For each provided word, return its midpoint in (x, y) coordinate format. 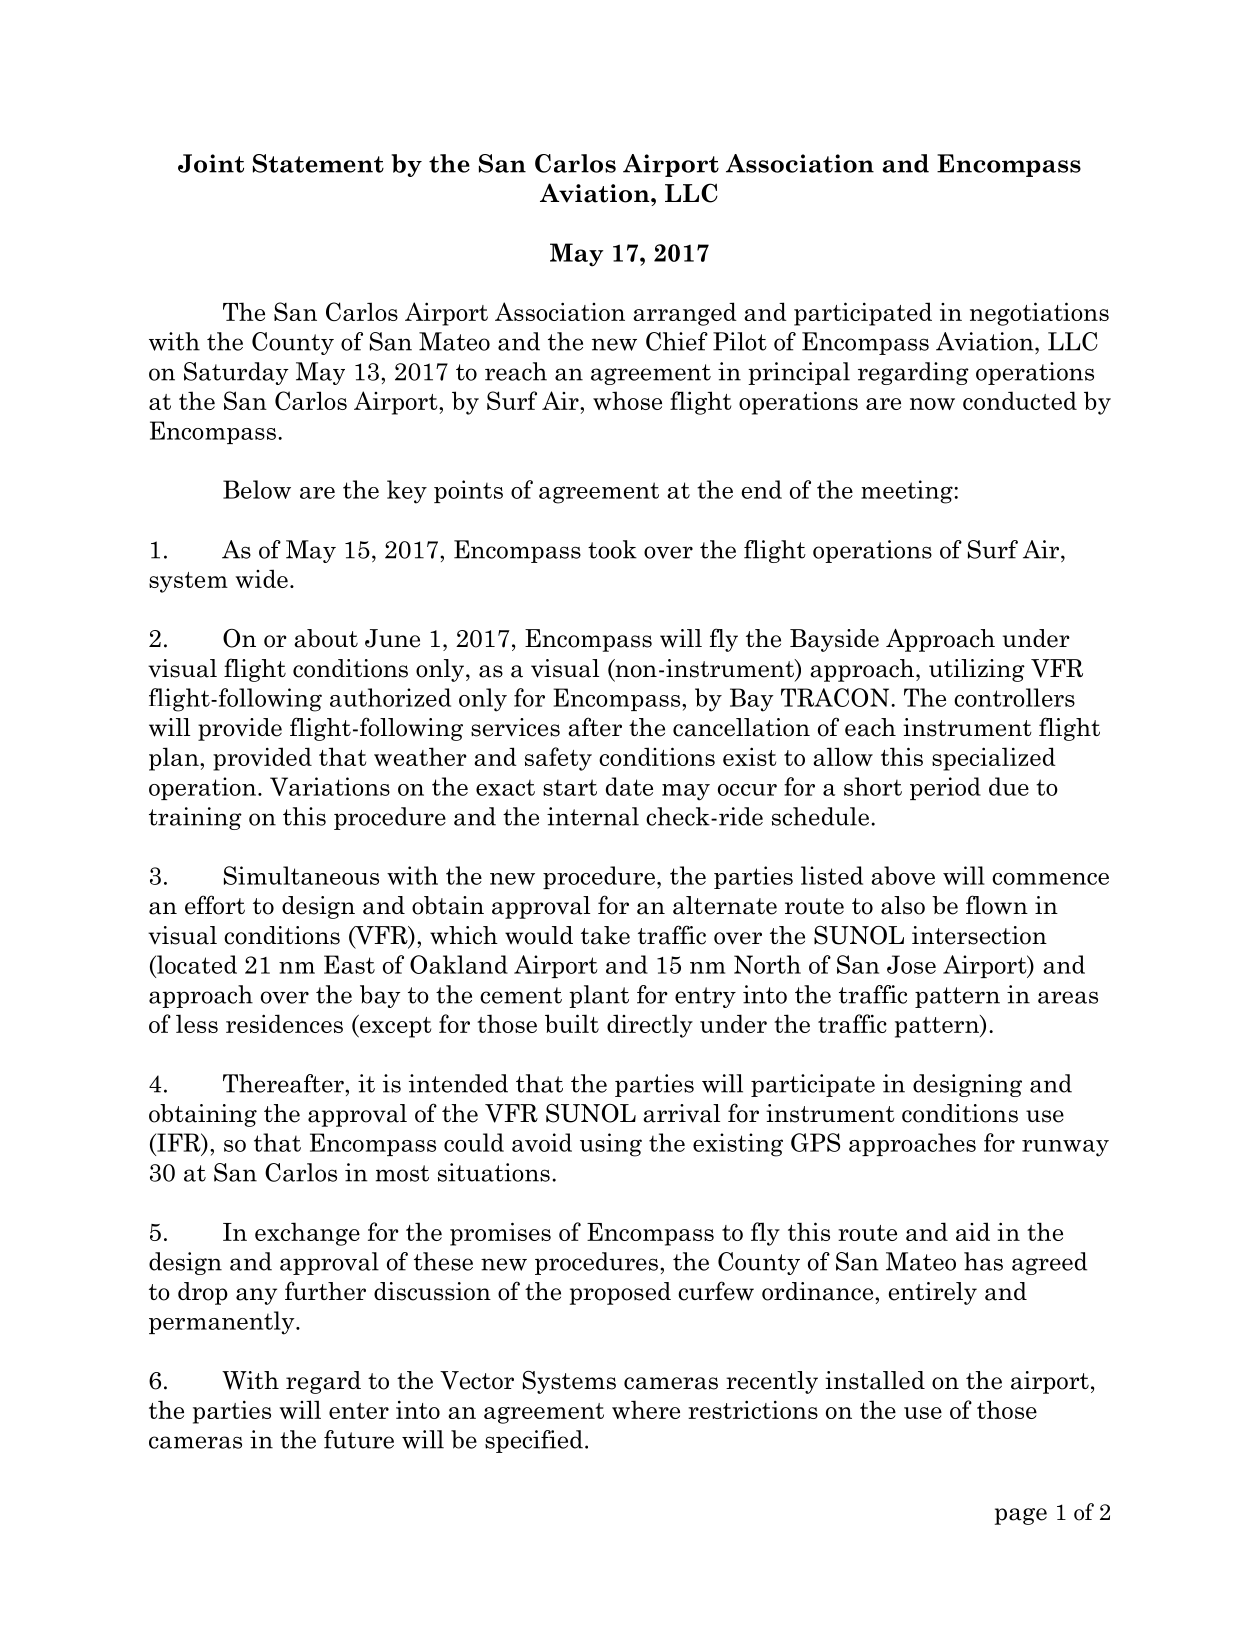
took (612, 549)
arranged (685, 314)
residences (284, 1023)
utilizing (977, 670)
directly (650, 1026)
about (326, 638)
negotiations (1039, 314)
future (359, 1439)
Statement (318, 163)
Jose (911, 964)
